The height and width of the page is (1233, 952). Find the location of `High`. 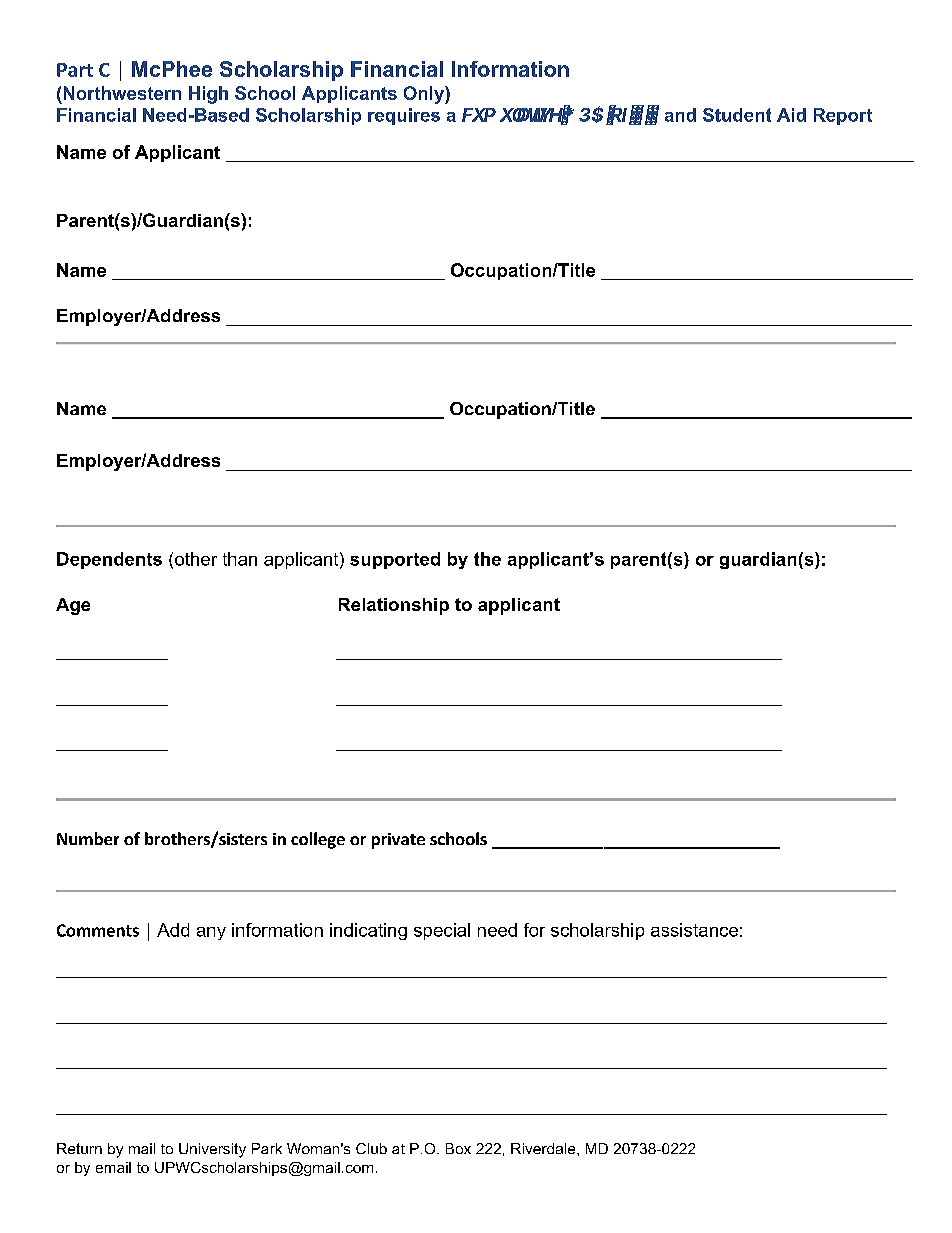

High is located at coordinates (208, 95).
